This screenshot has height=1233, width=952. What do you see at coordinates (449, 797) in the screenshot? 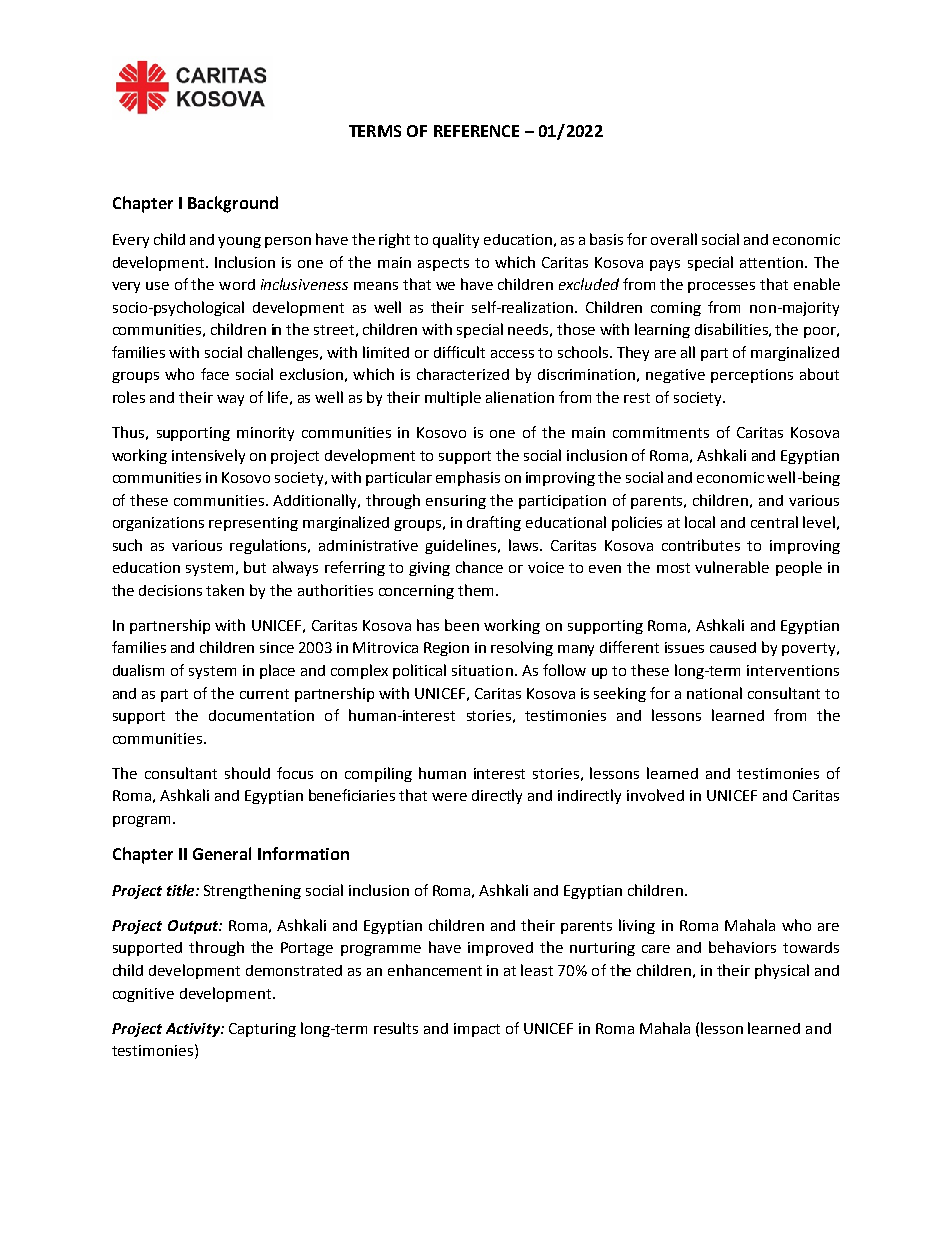
I see `were` at bounding box center [449, 797].
